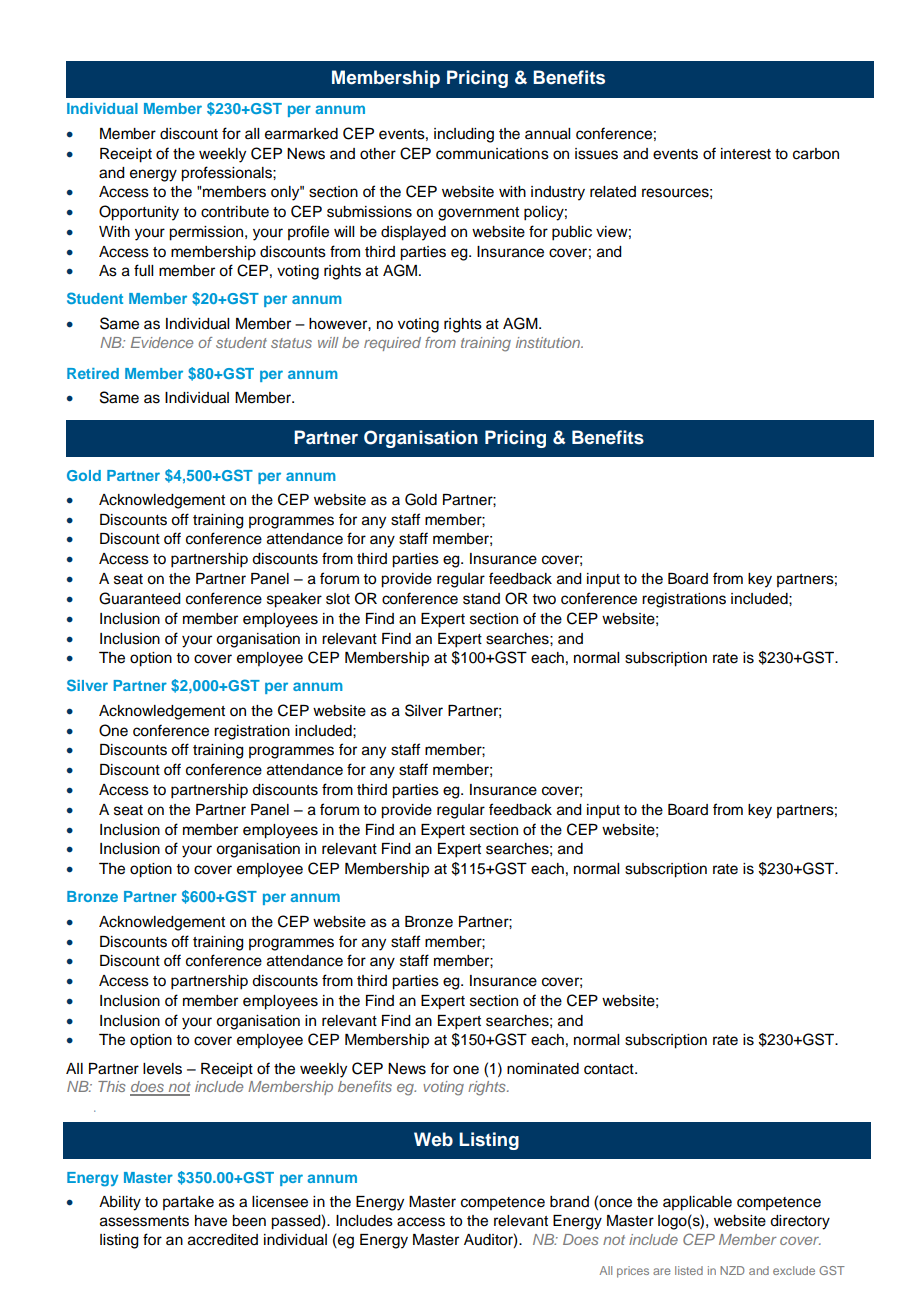 The width and height of the image is (924, 1307). What do you see at coordinates (139, 213) in the image?
I see `Opportunity` at bounding box center [139, 213].
